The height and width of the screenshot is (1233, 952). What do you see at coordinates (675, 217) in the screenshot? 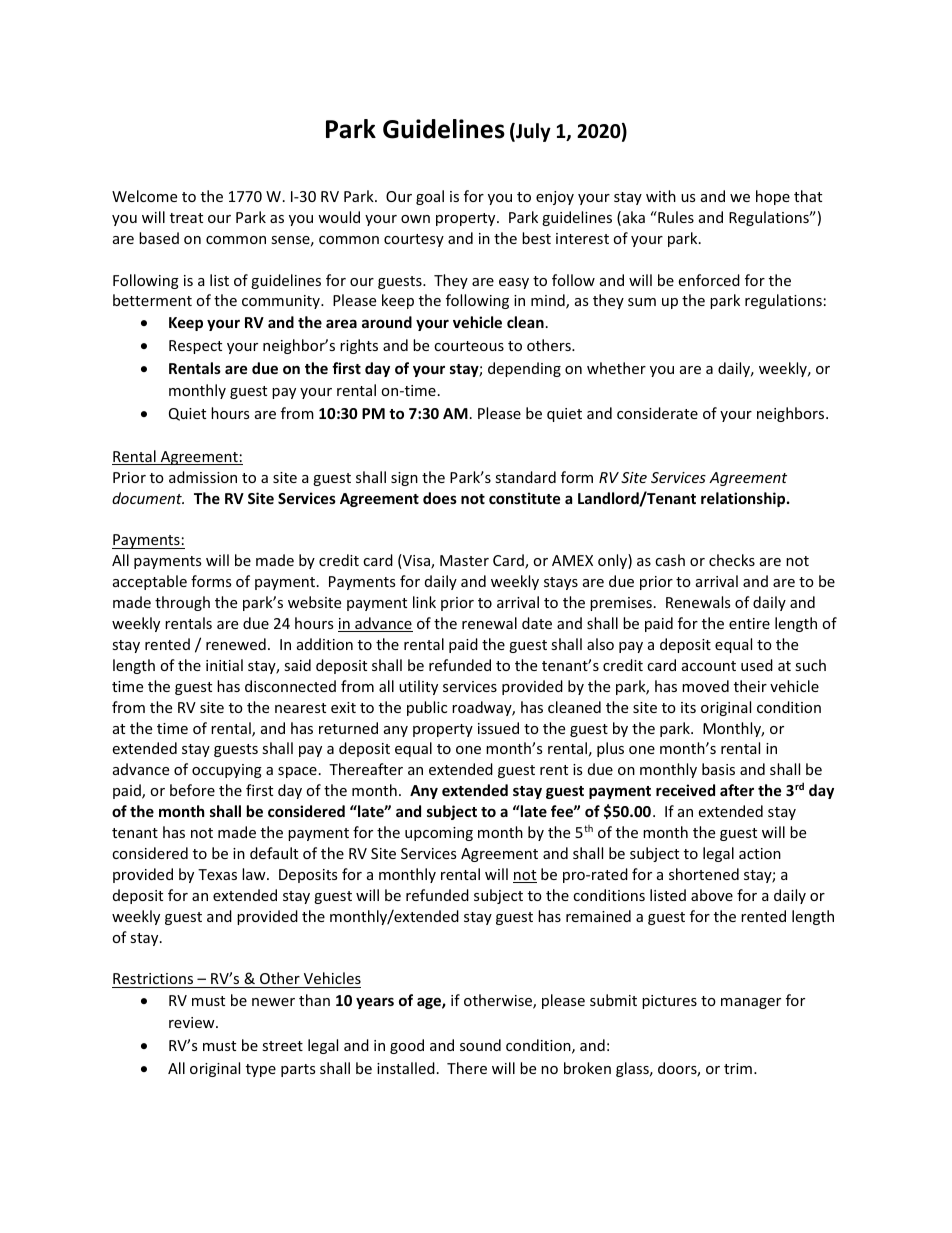
I see `Rules` at bounding box center [675, 217].
